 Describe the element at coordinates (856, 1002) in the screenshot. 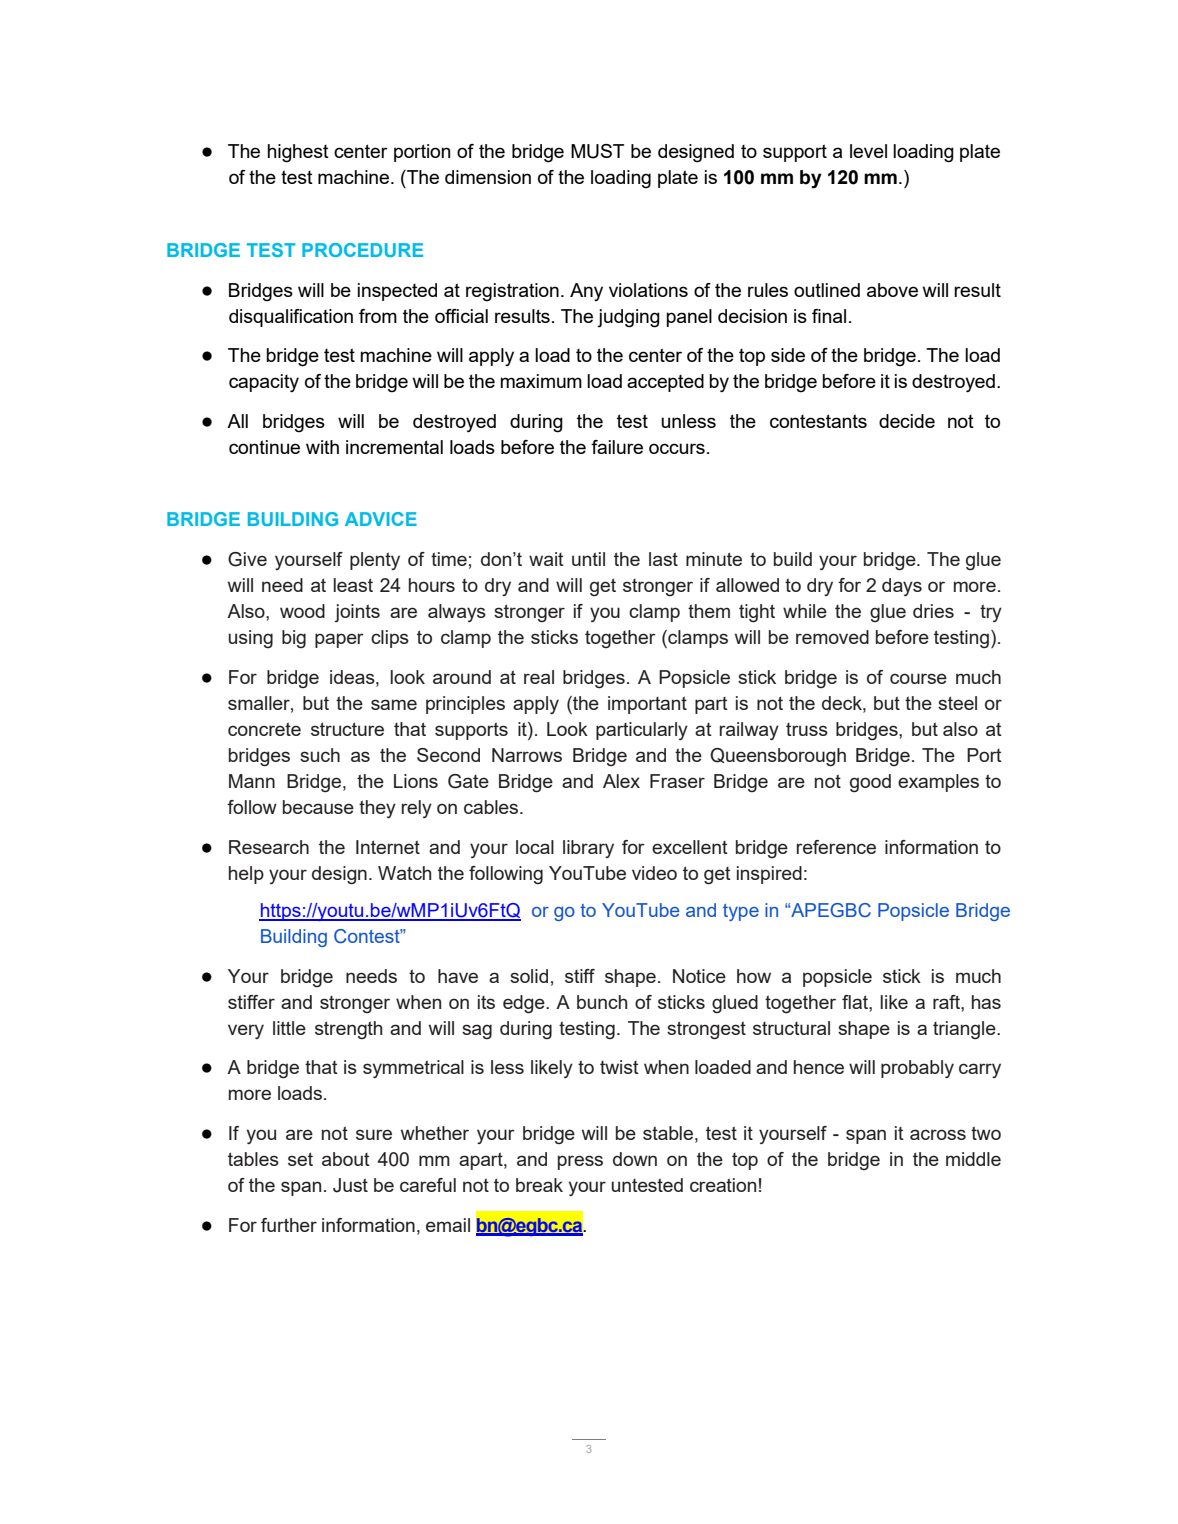

I see `flat` at that location.
